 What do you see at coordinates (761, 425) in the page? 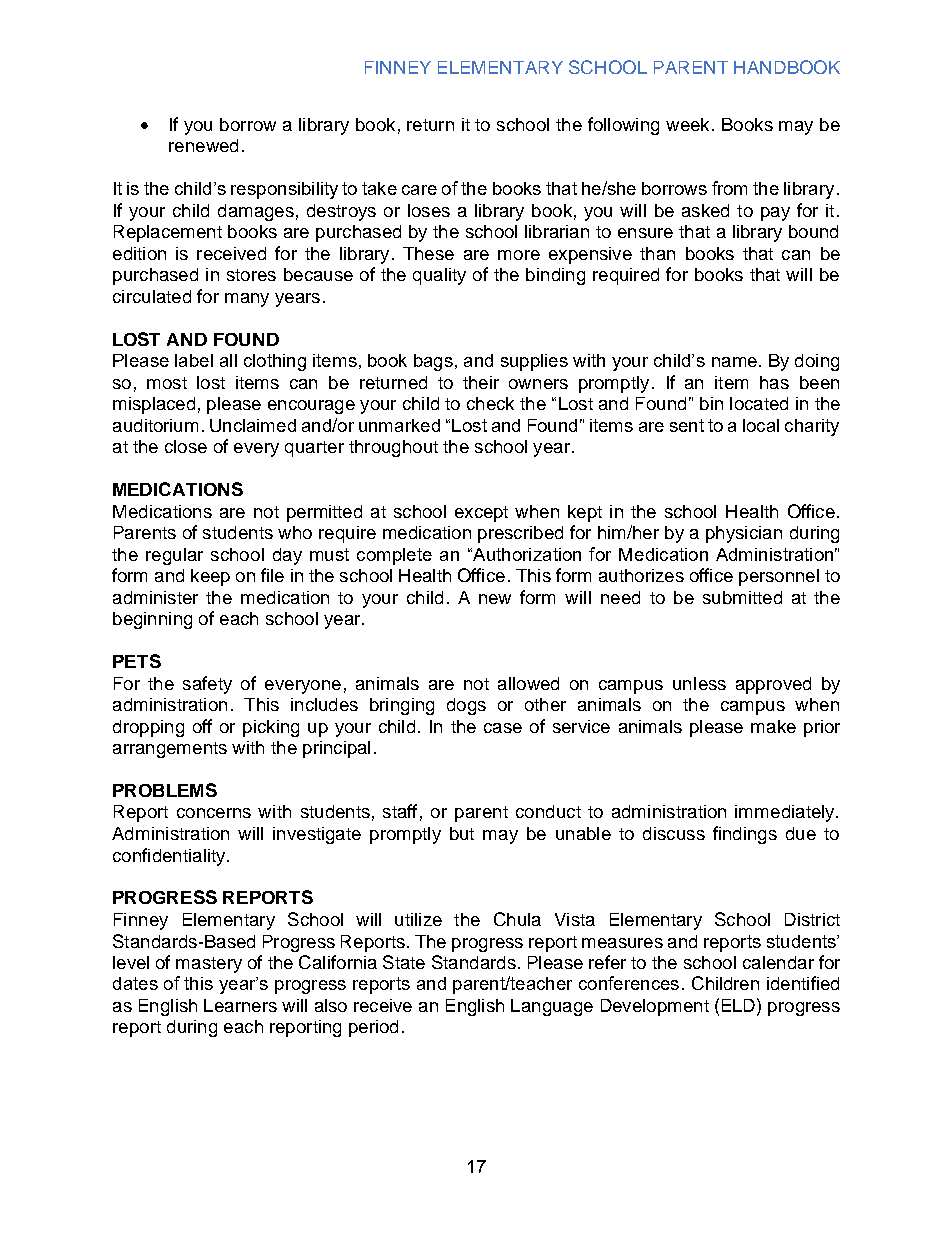
I see `local` at bounding box center [761, 425].
